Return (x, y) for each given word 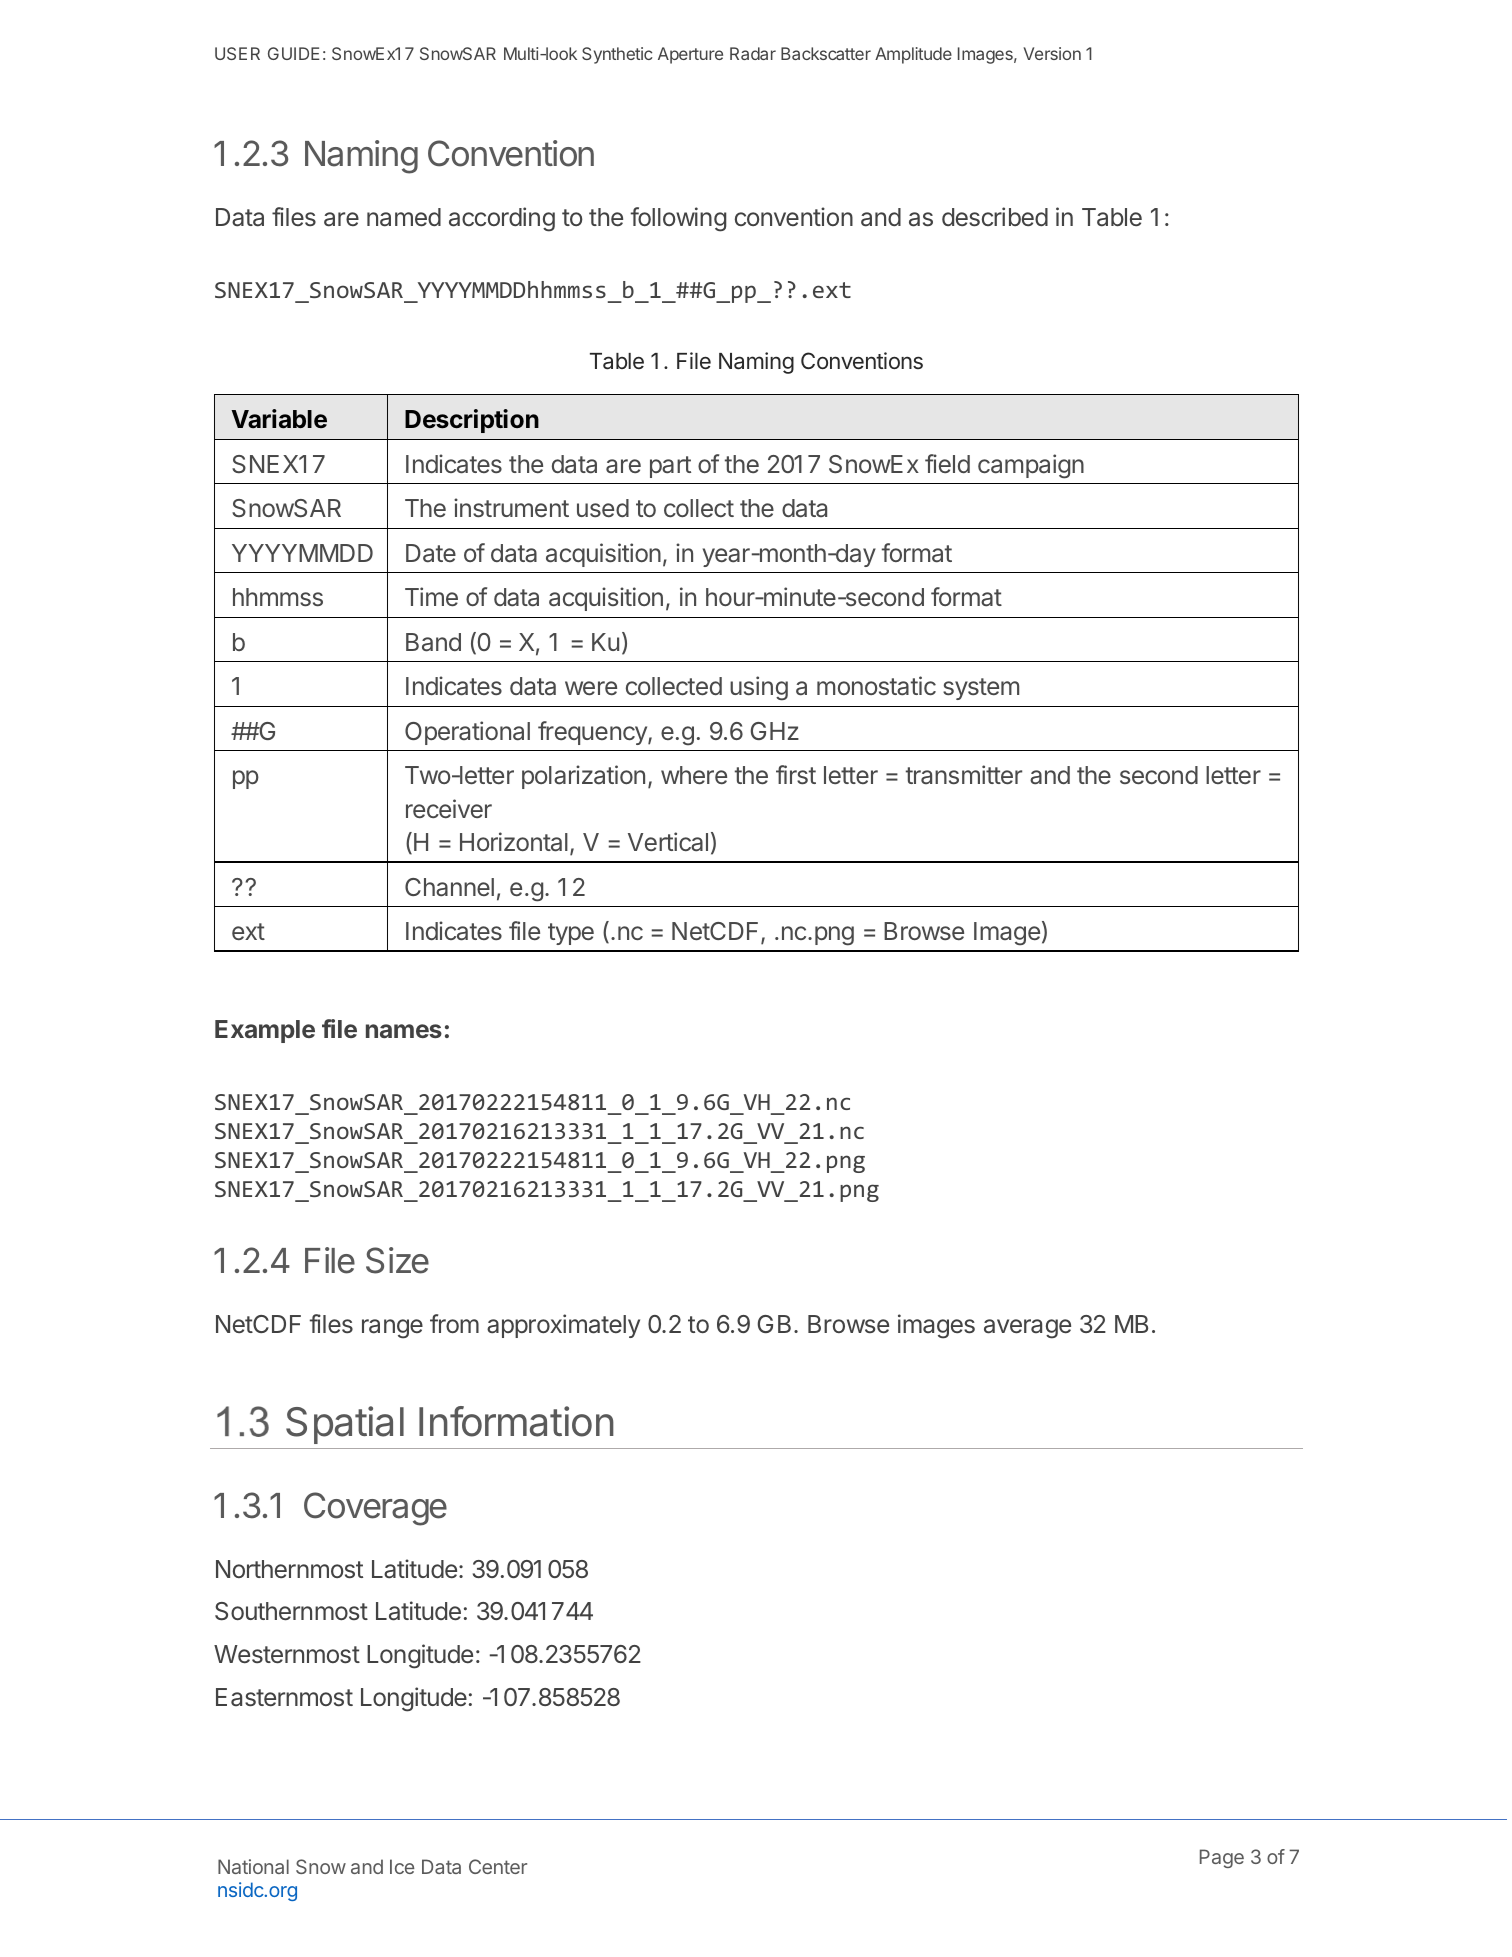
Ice (402, 1866)
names (404, 1031)
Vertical (668, 842)
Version (1052, 53)
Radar (753, 53)
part (670, 467)
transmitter (964, 774)
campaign (1031, 466)
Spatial (345, 1425)
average (1027, 1329)
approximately (563, 1326)
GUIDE (294, 53)
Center (498, 1866)
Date (431, 553)
